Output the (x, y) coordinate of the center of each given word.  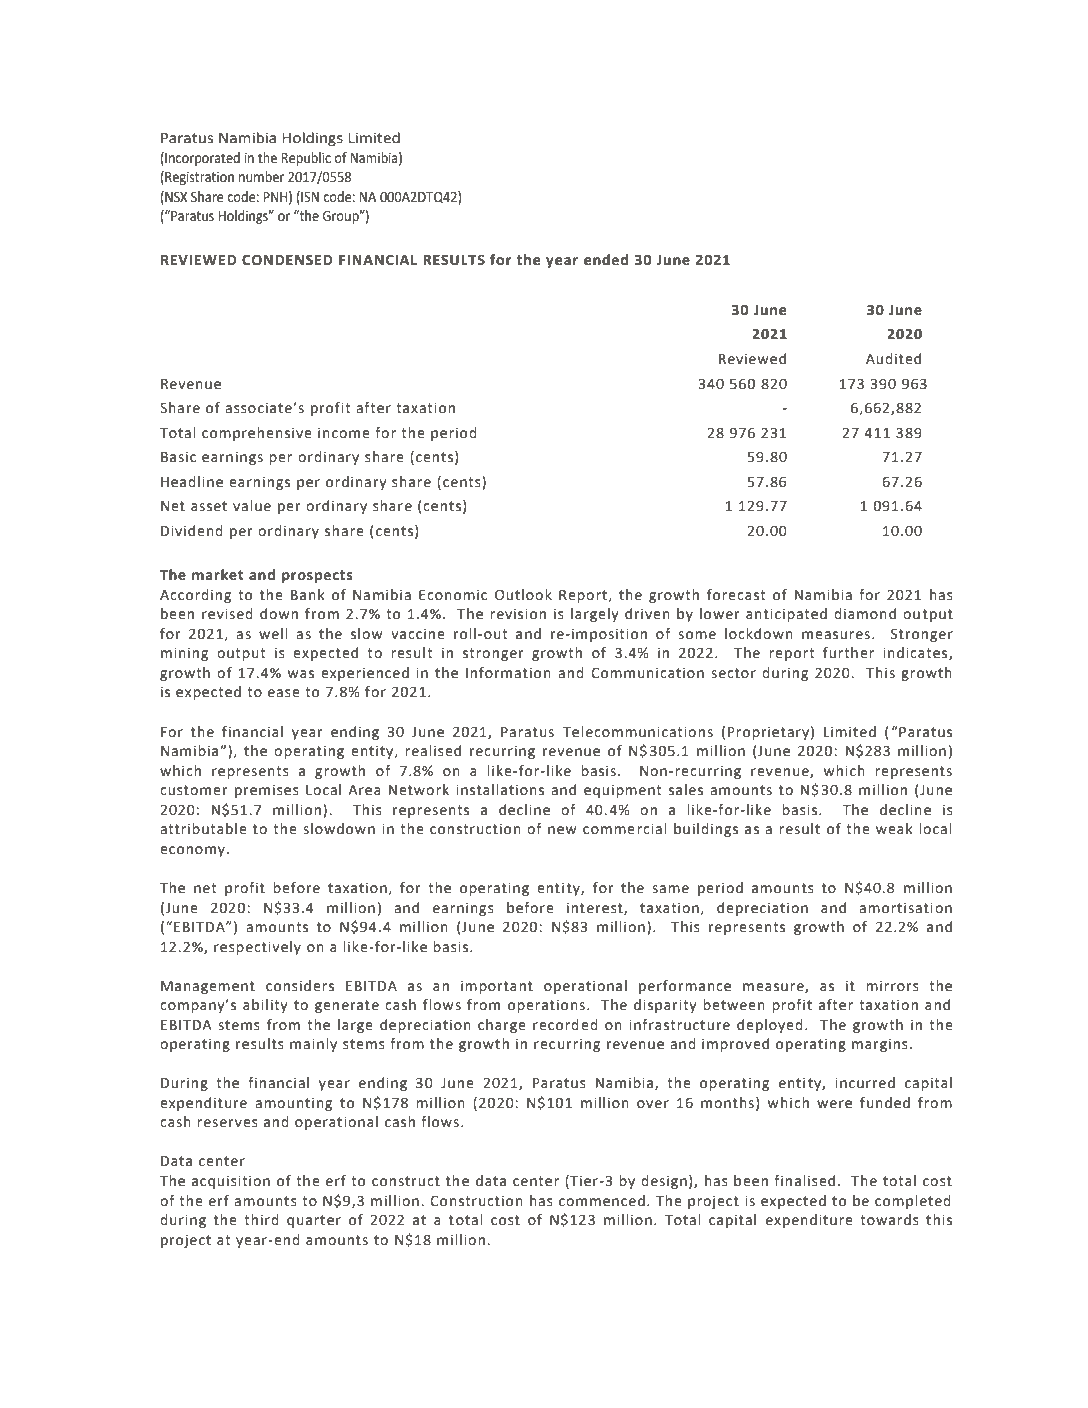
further (848, 653)
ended (606, 260)
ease (284, 693)
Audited (893, 359)
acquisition (231, 1182)
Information (508, 673)
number (261, 177)
